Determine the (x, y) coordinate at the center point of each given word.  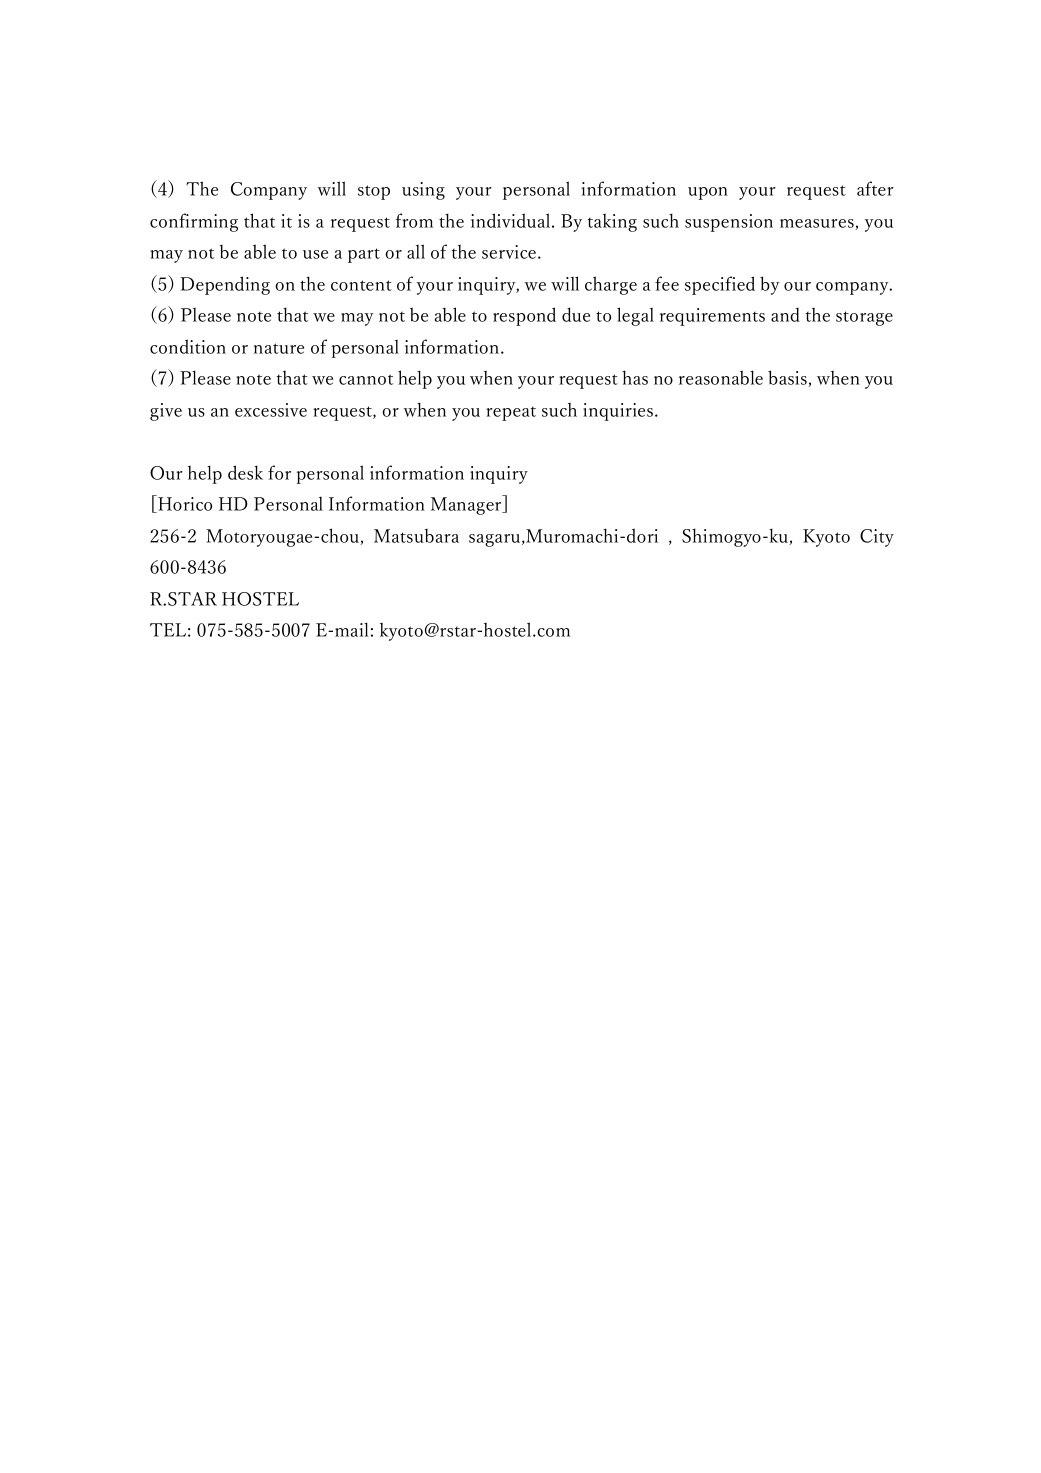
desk (245, 472)
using (423, 191)
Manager (467, 505)
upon (708, 193)
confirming (194, 222)
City (877, 538)
